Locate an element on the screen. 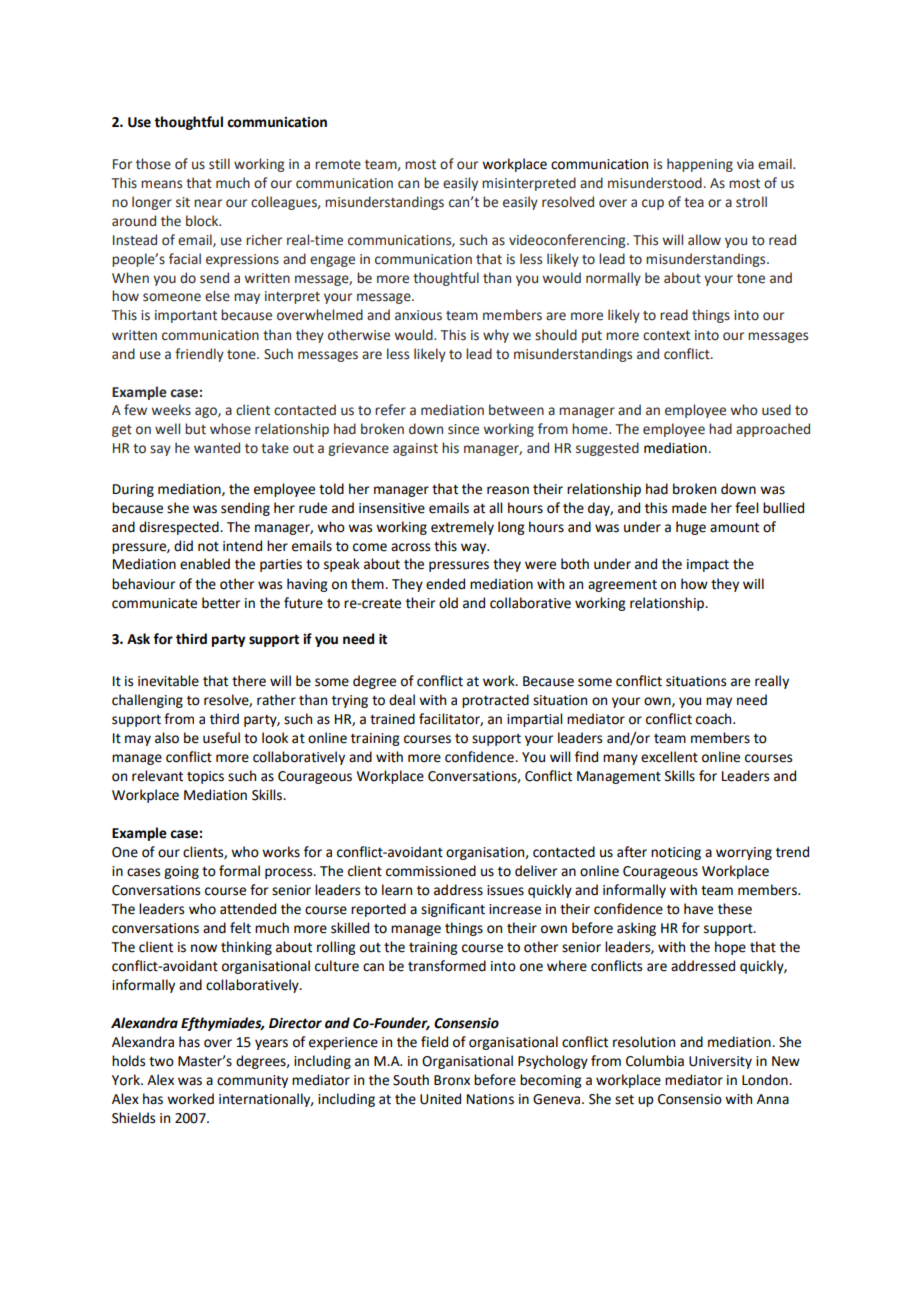 The image size is (924, 1308). but is located at coordinates (195, 429).
